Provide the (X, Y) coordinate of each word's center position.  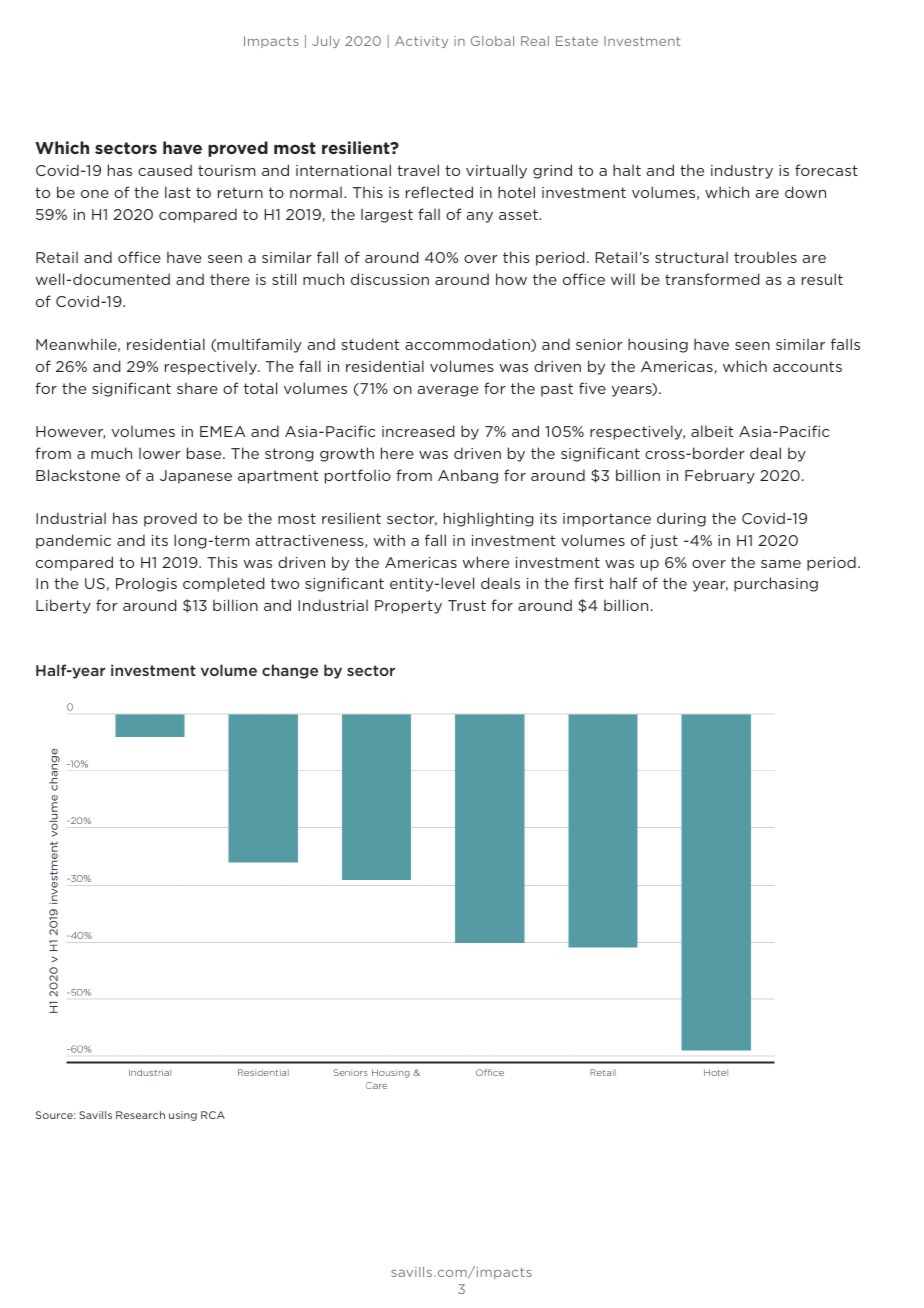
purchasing (776, 584)
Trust (467, 605)
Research (140, 1115)
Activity (421, 42)
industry (742, 171)
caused (165, 170)
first (589, 583)
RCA (213, 1115)
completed (223, 584)
